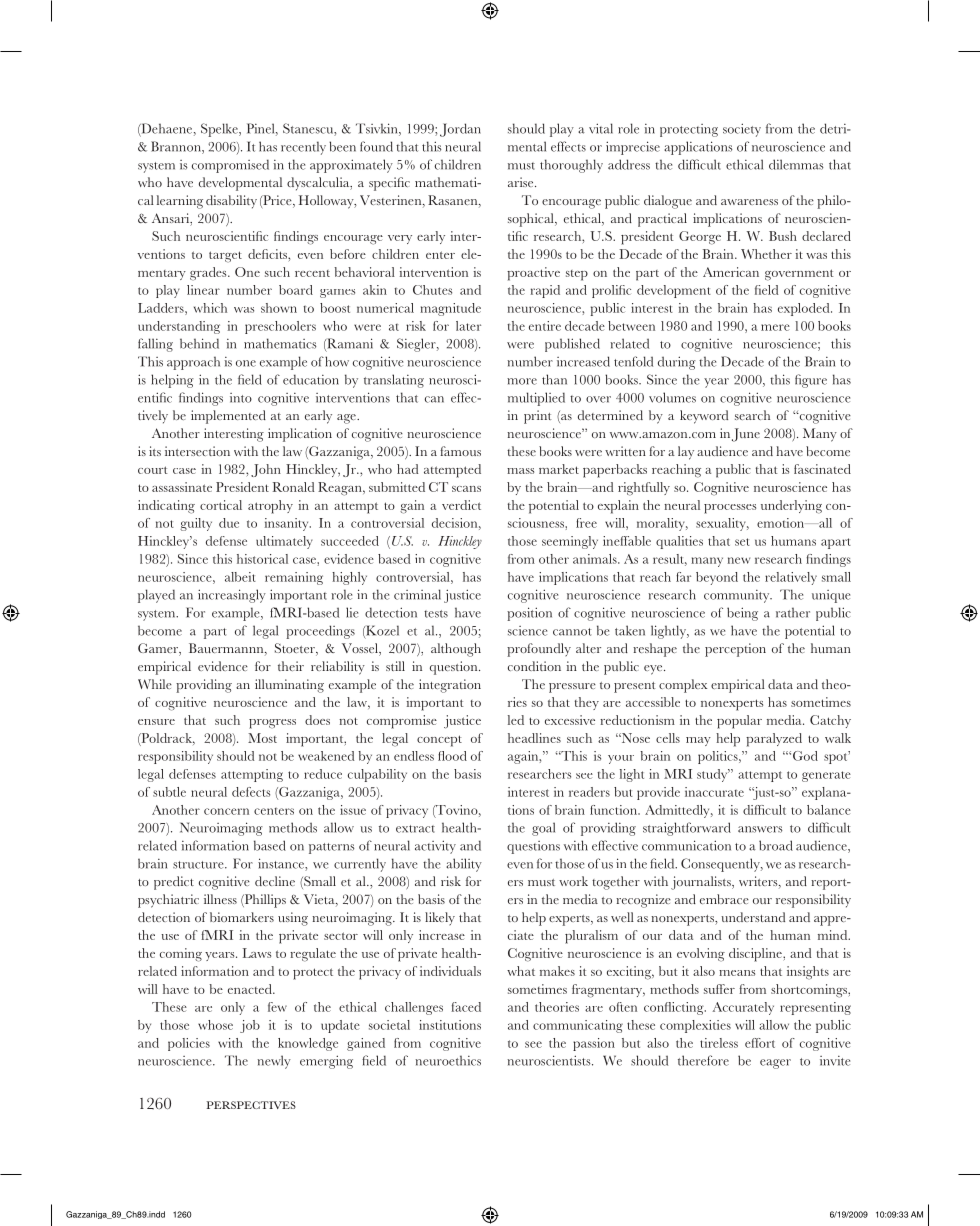 The width and height of the screenshot is (980, 1226). I want to click on society, so click(742, 130).
